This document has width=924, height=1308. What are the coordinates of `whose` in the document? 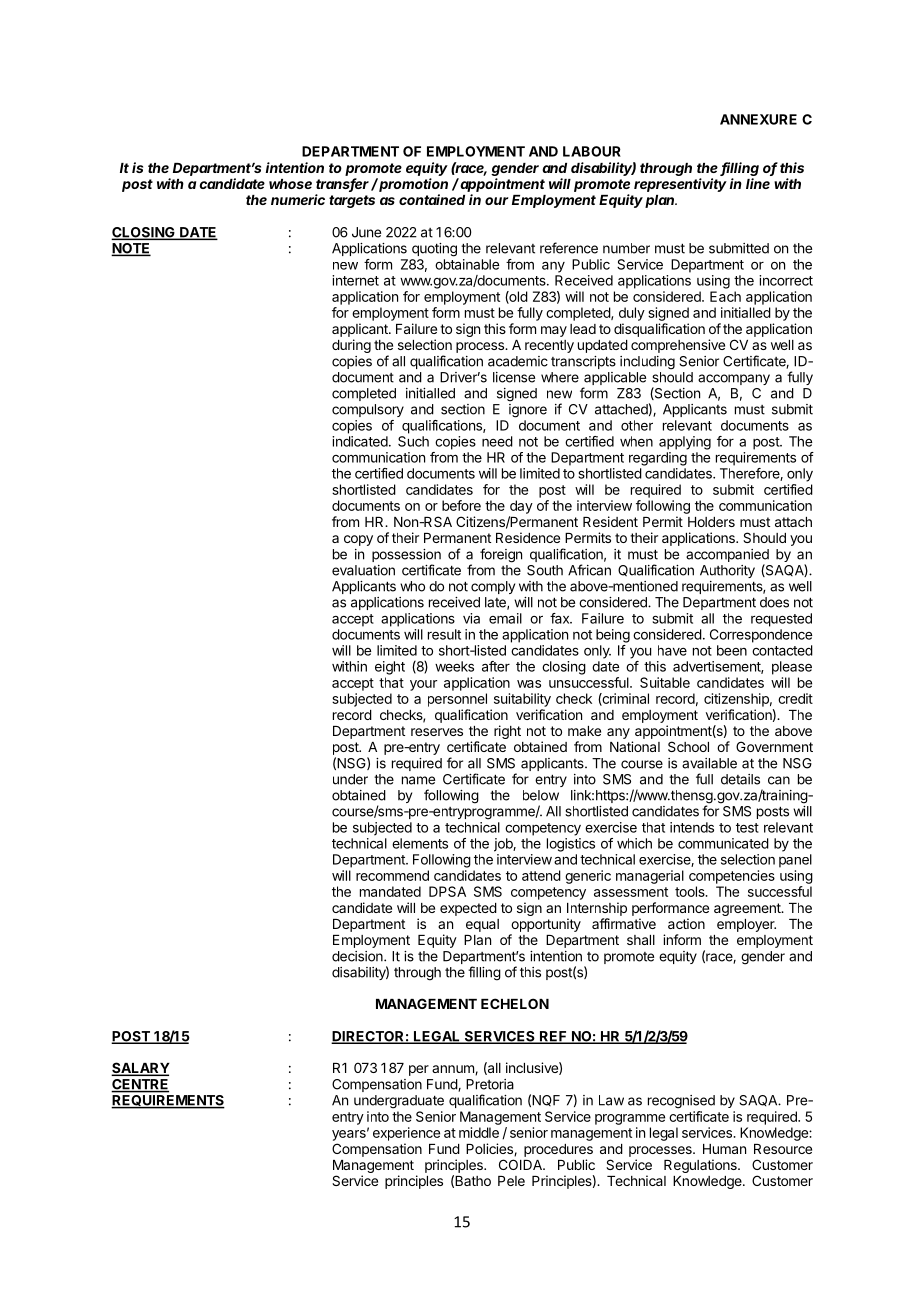 It's located at (290, 184).
